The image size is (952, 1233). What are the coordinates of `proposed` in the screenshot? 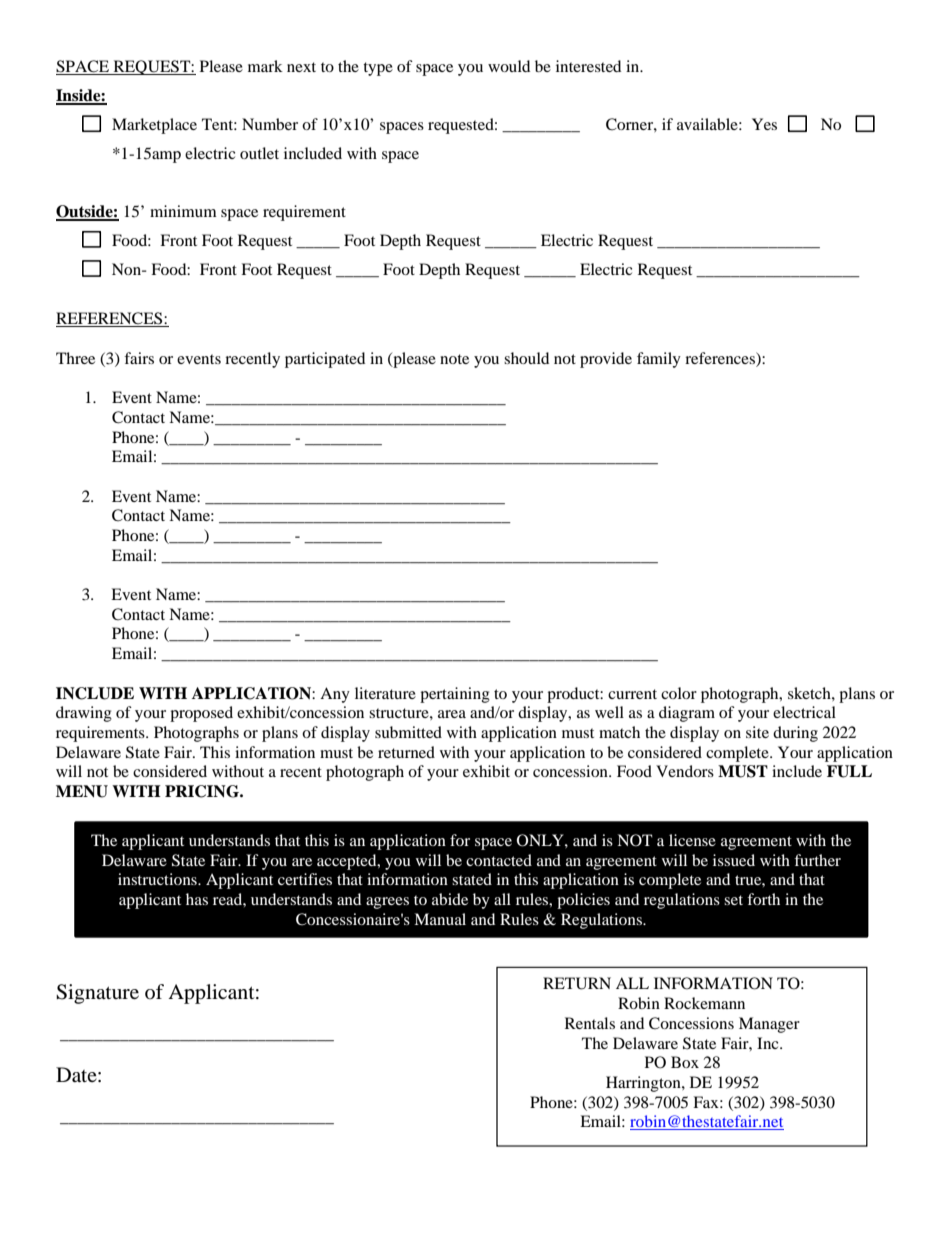 It's located at (201, 714).
